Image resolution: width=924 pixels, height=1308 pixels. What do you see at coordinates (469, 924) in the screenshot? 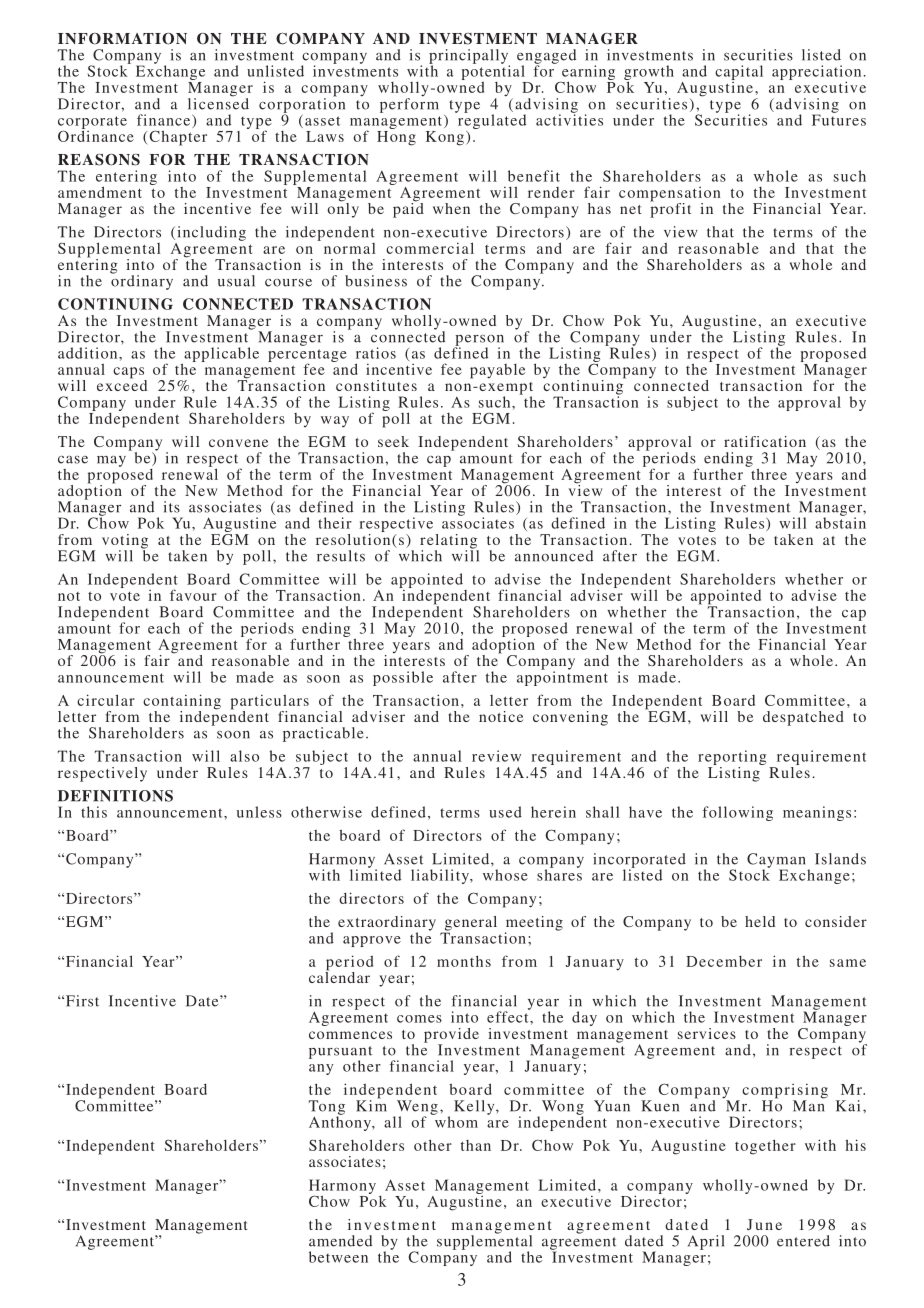
I see `general` at bounding box center [469, 924].
